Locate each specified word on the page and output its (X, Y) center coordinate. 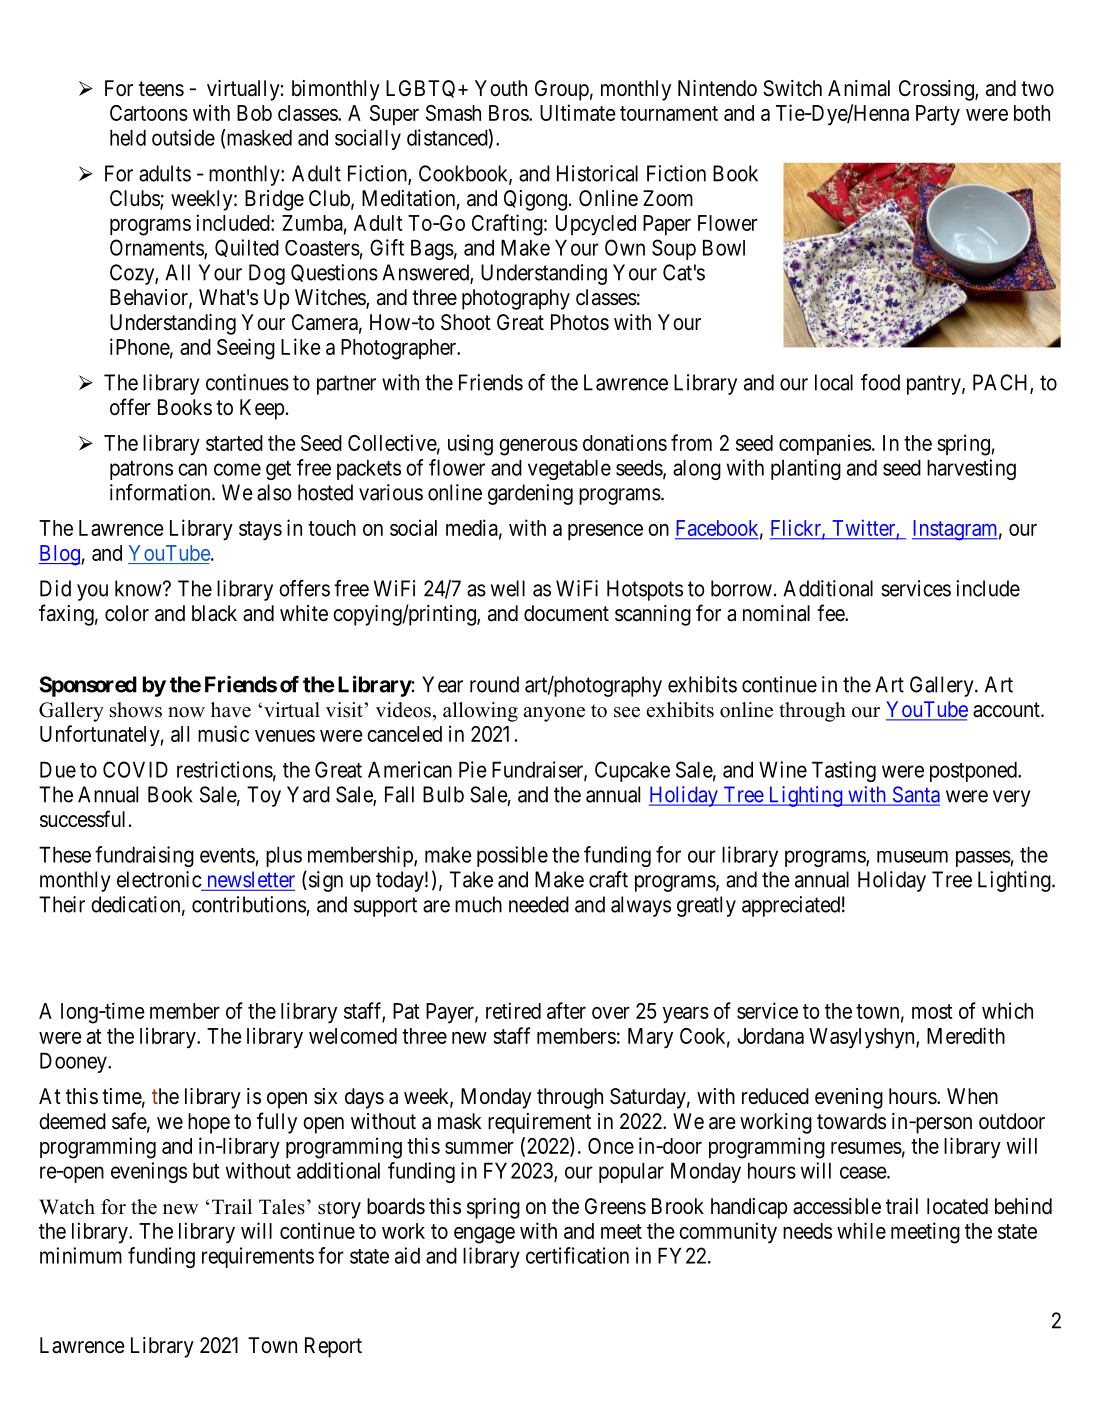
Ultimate (578, 112)
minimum (81, 1255)
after (566, 1010)
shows (136, 710)
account (1007, 710)
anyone (554, 714)
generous (538, 447)
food (880, 382)
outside (183, 137)
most (932, 1011)
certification (577, 1255)
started (234, 443)
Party (938, 115)
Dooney (74, 1063)
